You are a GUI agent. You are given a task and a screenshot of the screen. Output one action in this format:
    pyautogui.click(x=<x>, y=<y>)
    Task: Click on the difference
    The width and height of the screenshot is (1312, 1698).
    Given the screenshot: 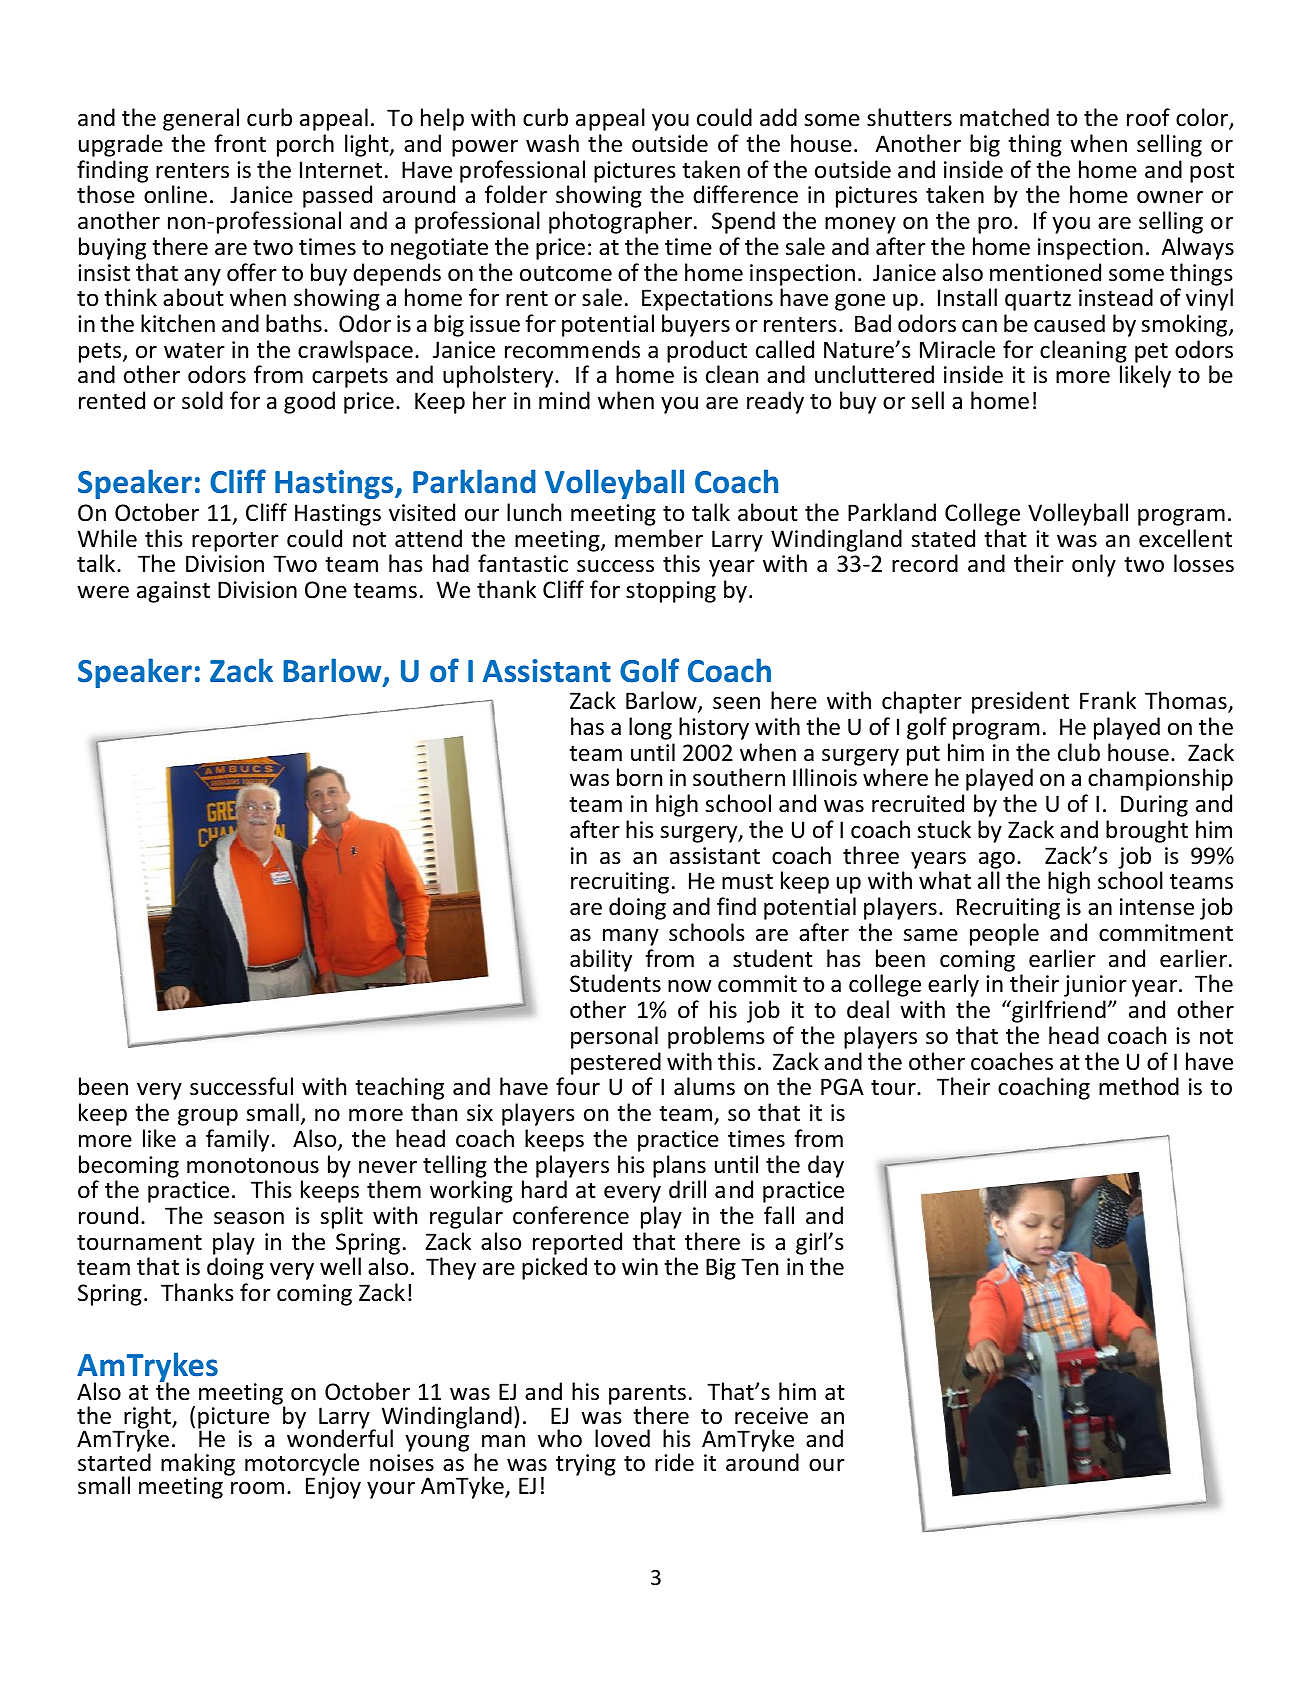 What is the action you would take?
    pyautogui.click(x=745, y=194)
